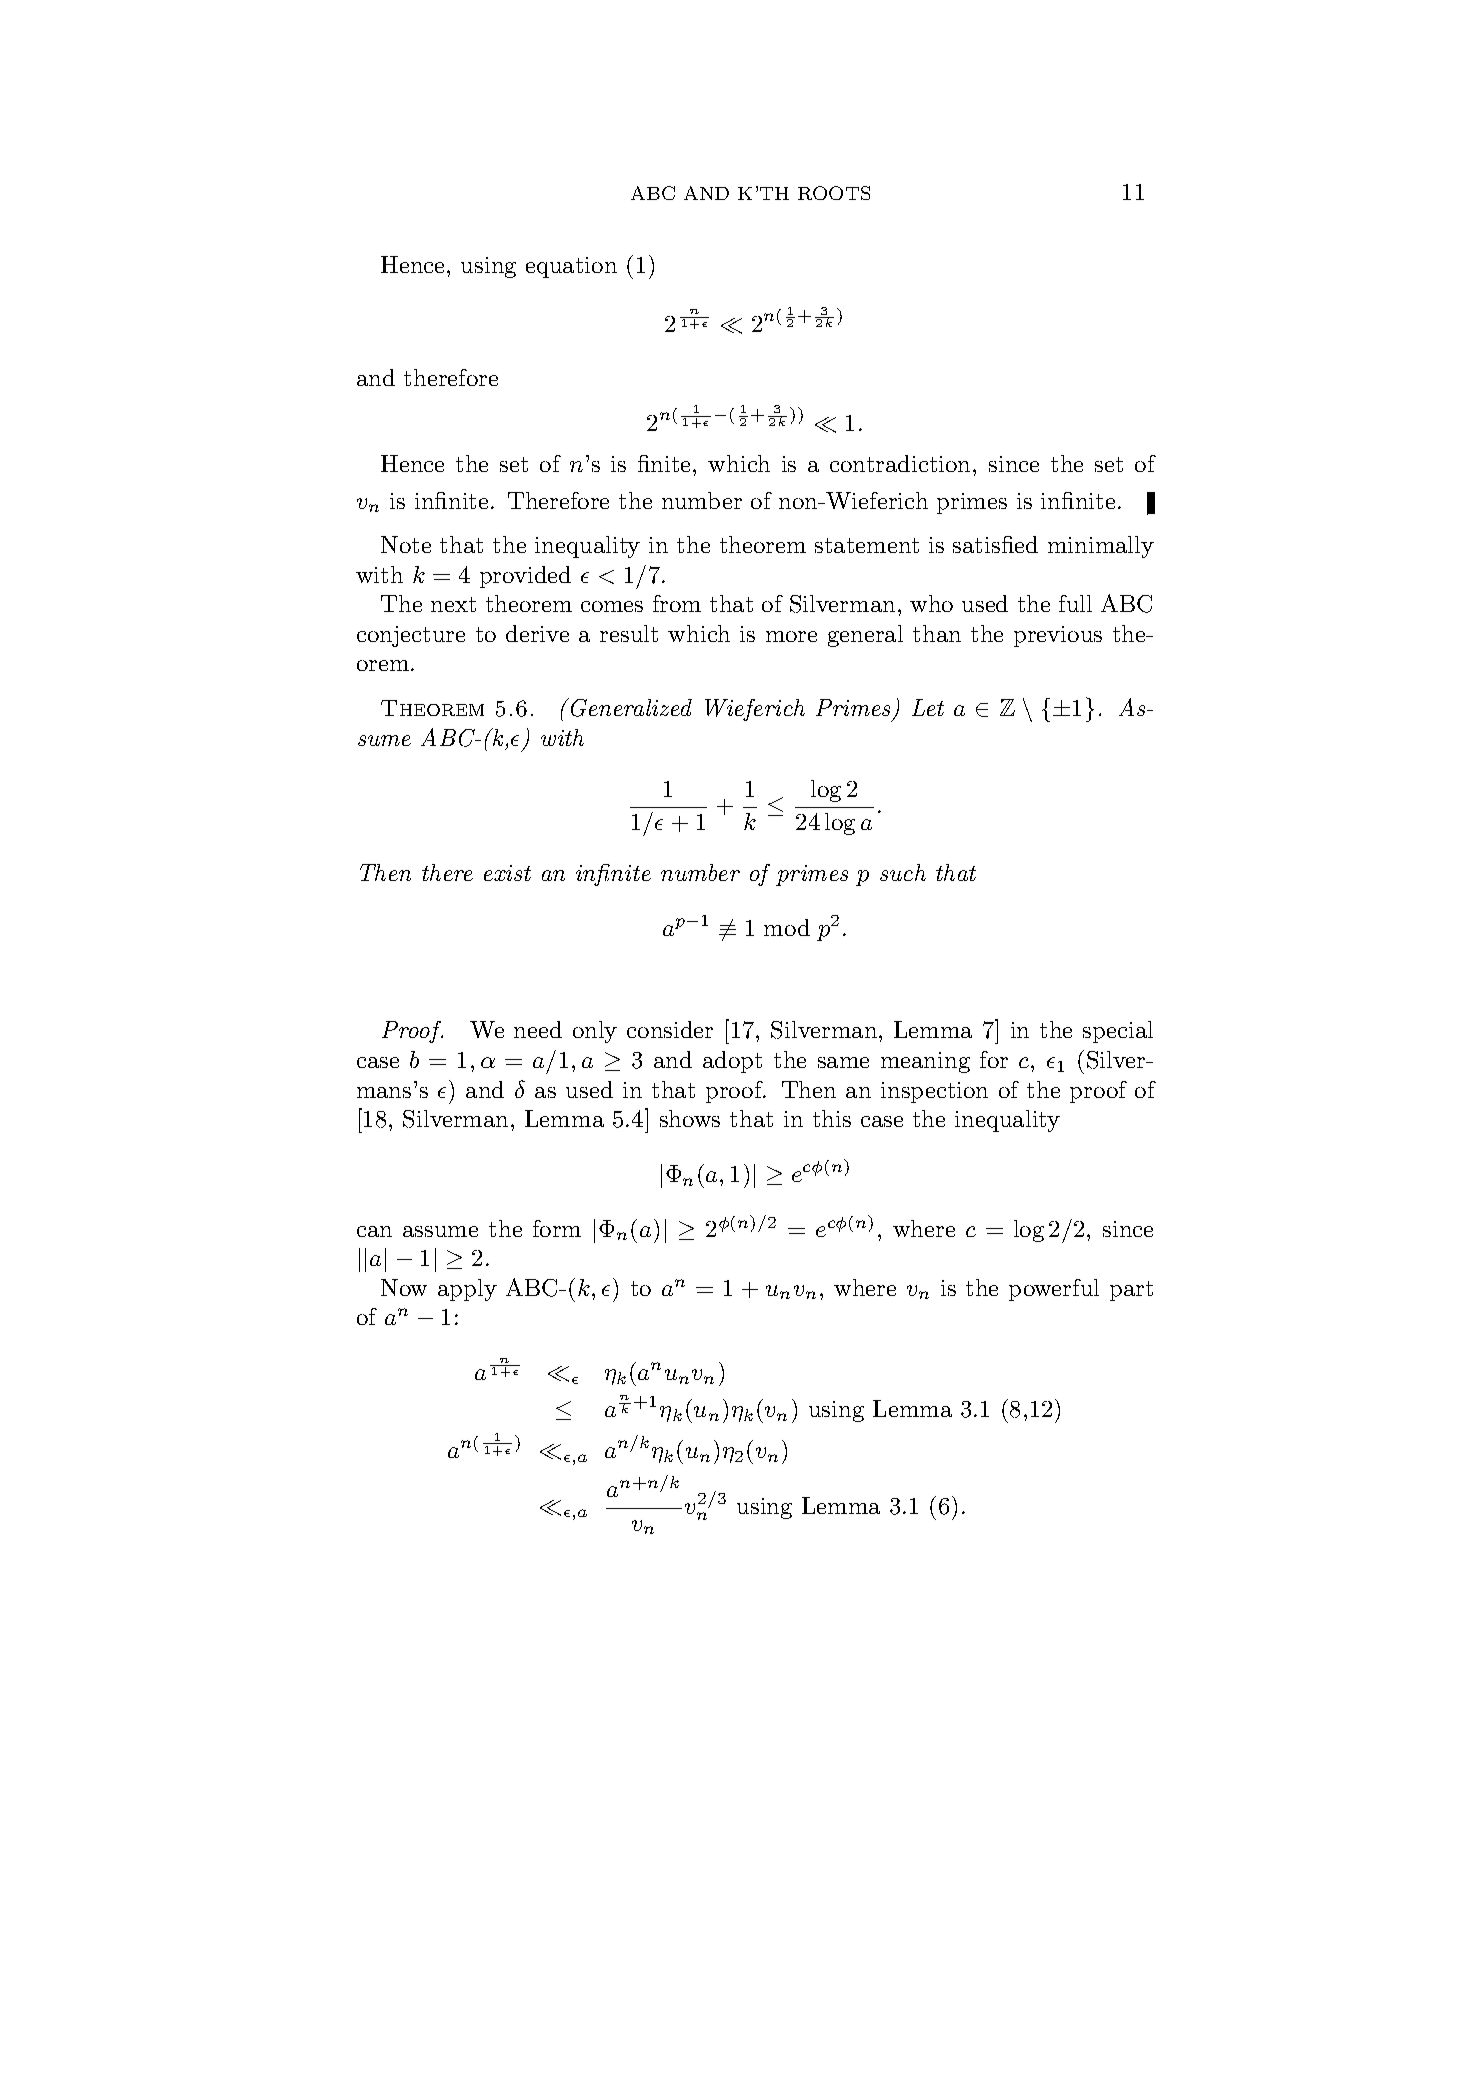 This screenshot has height=2084, width=1472. Describe the element at coordinates (557, 1228) in the screenshot. I see `form` at that location.
